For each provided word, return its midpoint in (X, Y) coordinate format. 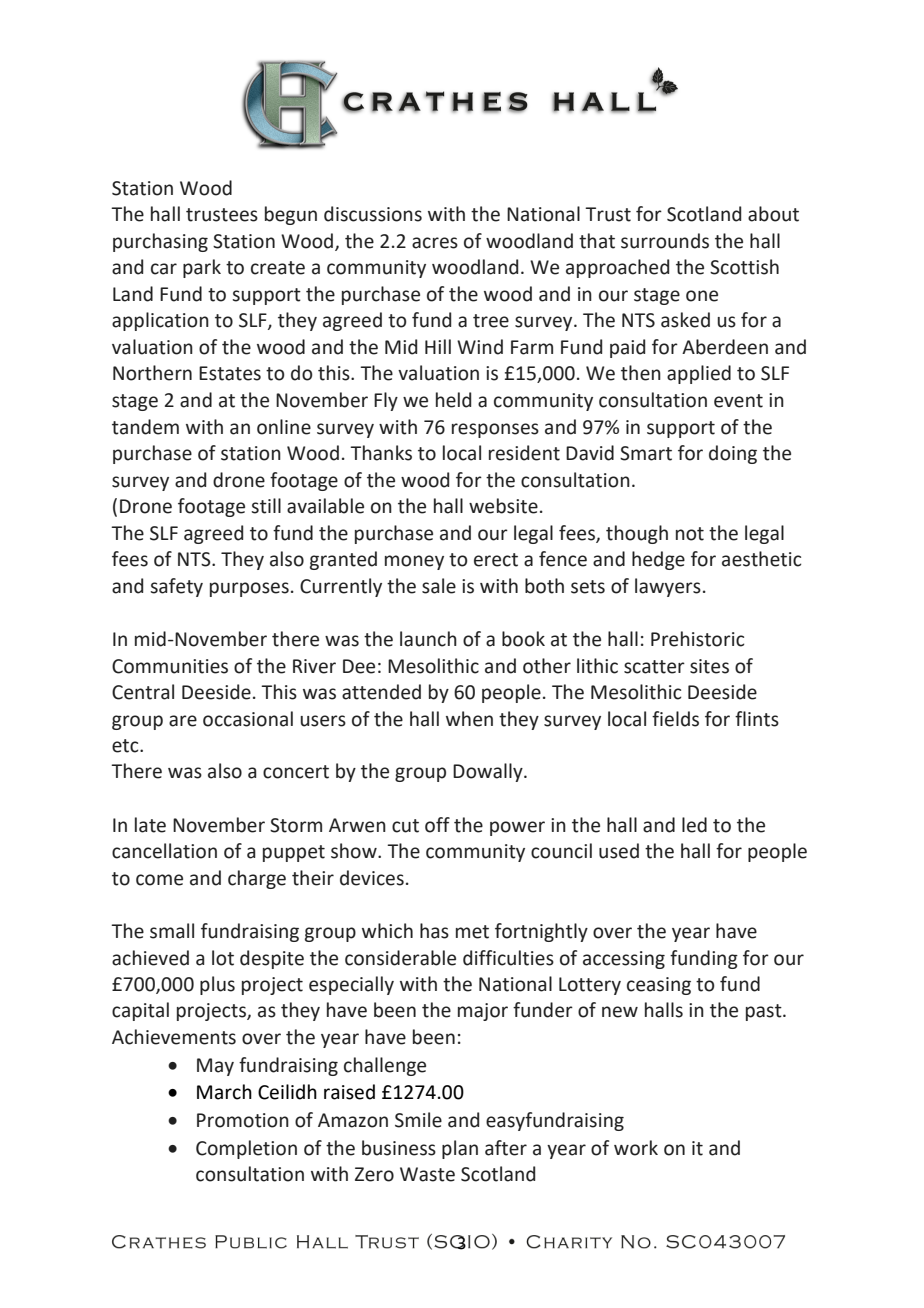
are (183, 721)
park (202, 268)
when (469, 719)
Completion (246, 1149)
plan (460, 1149)
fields (675, 719)
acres (435, 243)
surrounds (665, 241)
